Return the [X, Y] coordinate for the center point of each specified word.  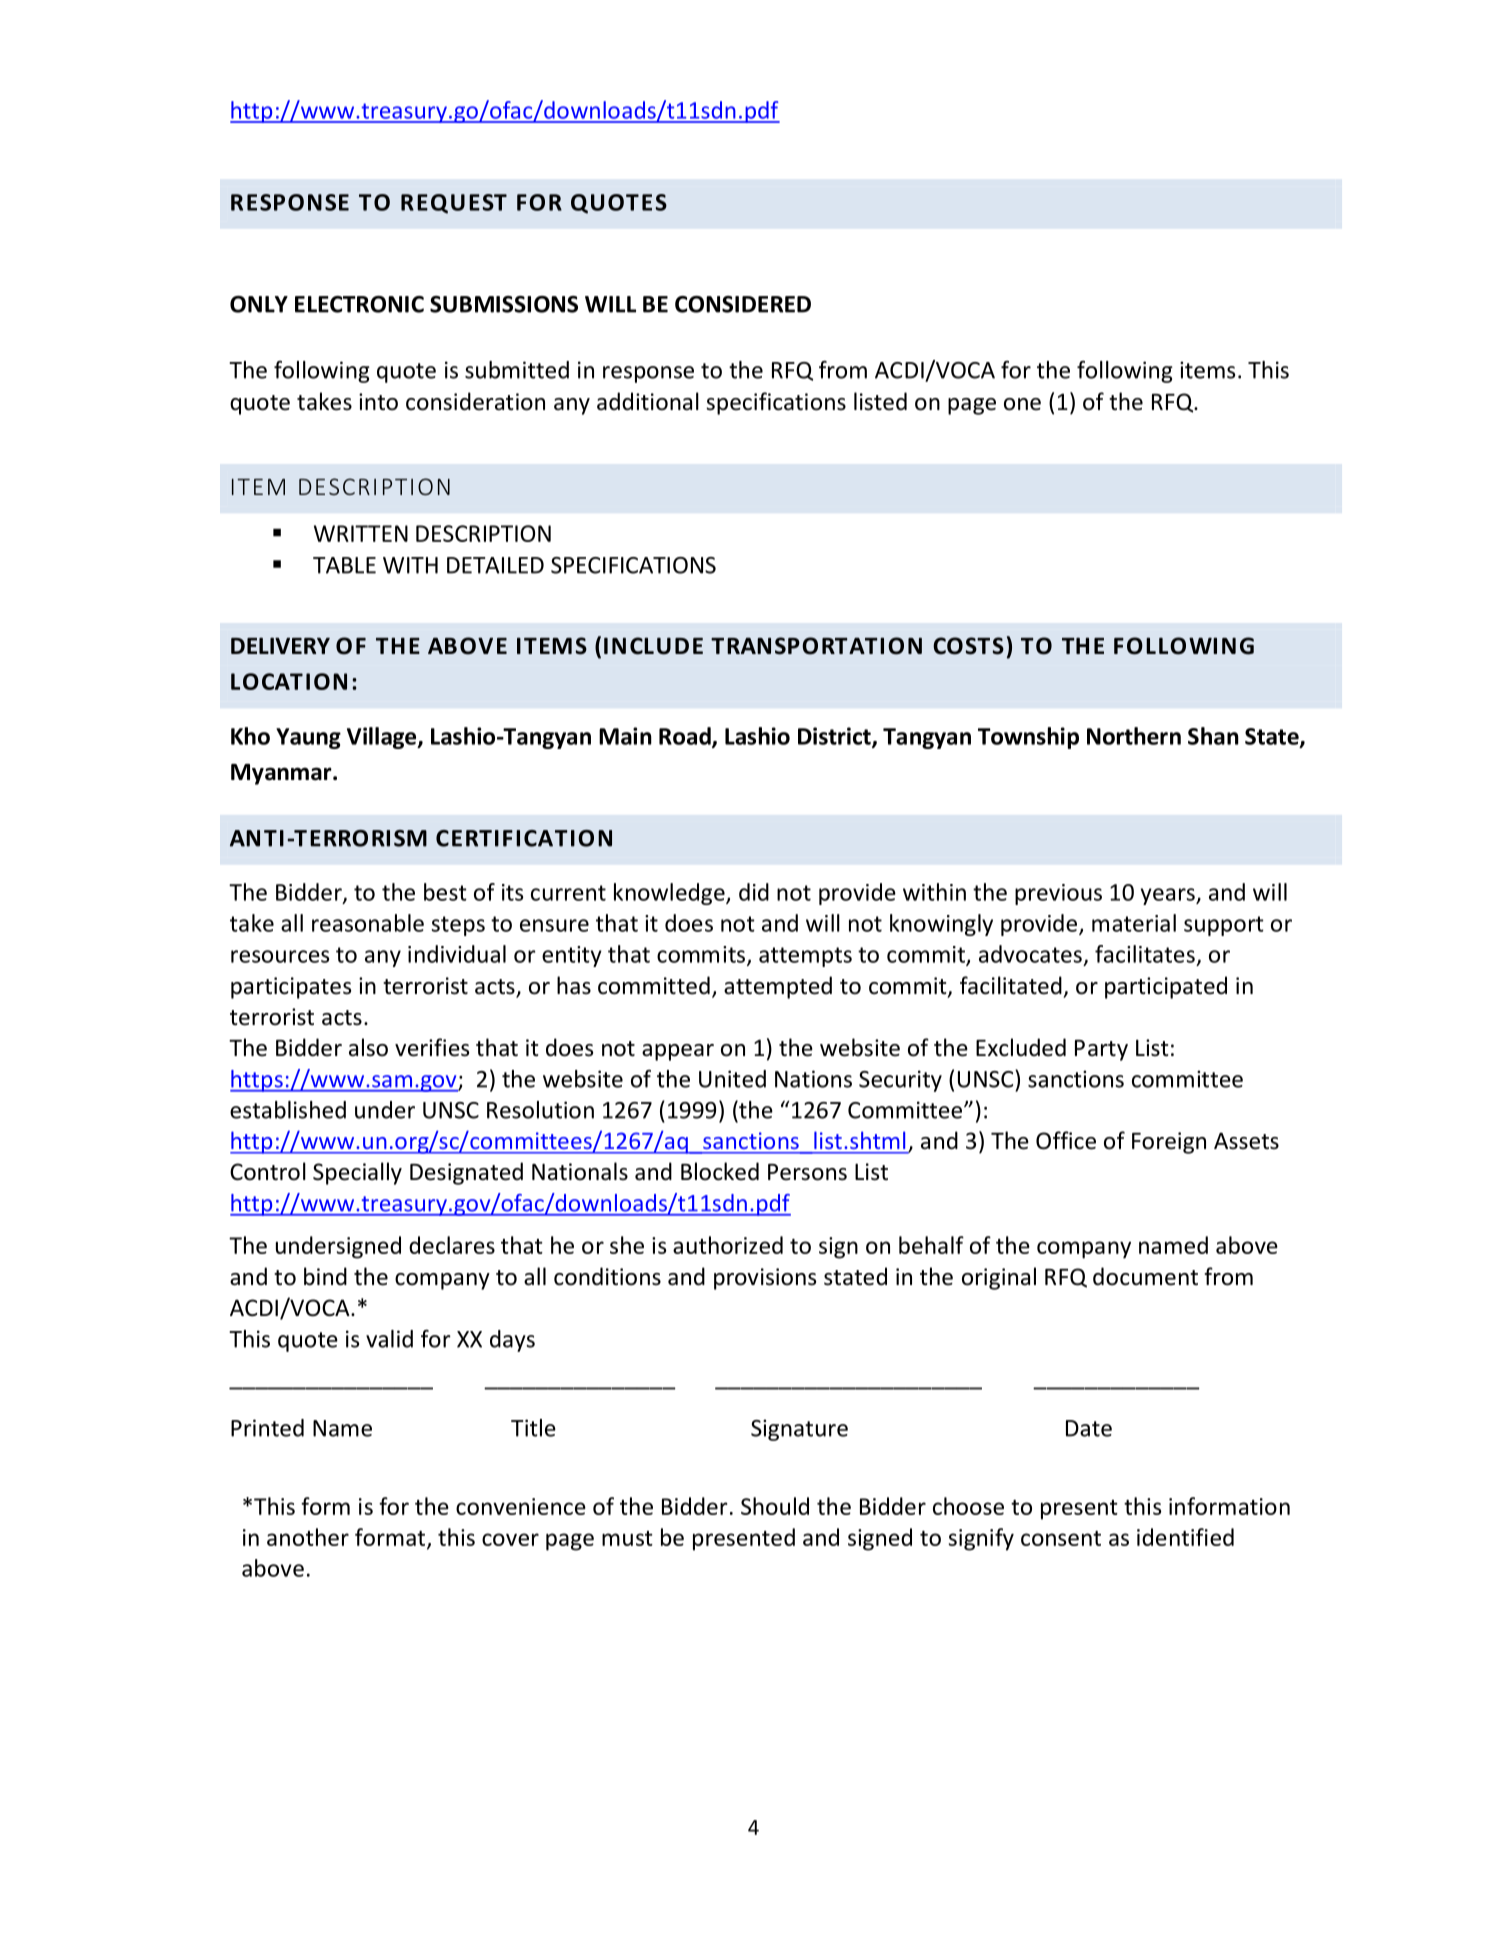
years [1169, 896]
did [754, 892]
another [308, 1537]
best [445, 892]
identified [1185, 1537]
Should [775, 1506]
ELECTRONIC [359, 304]
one [1022, 404]
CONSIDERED [743, 304]
